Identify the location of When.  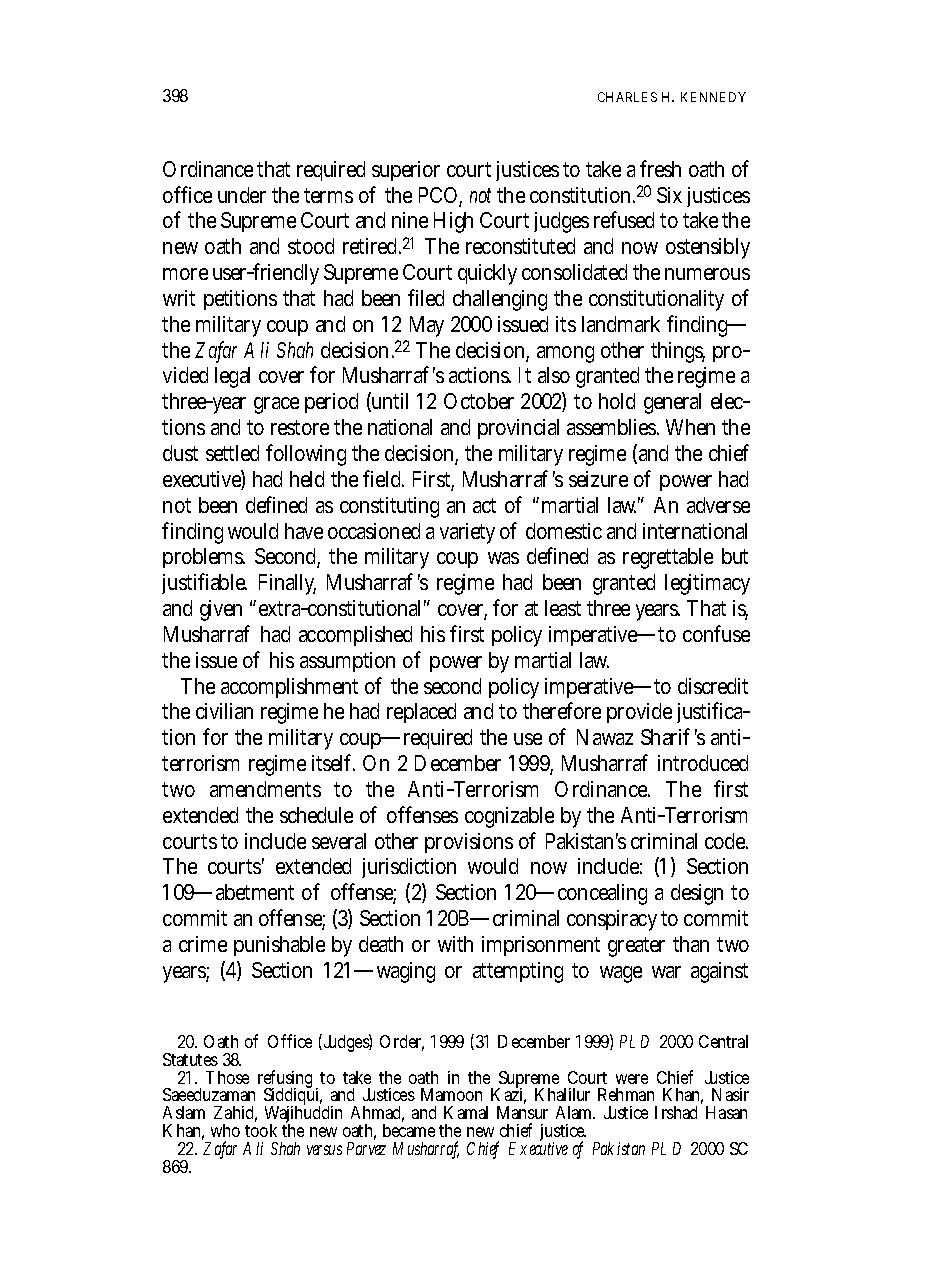
(690, 427).
